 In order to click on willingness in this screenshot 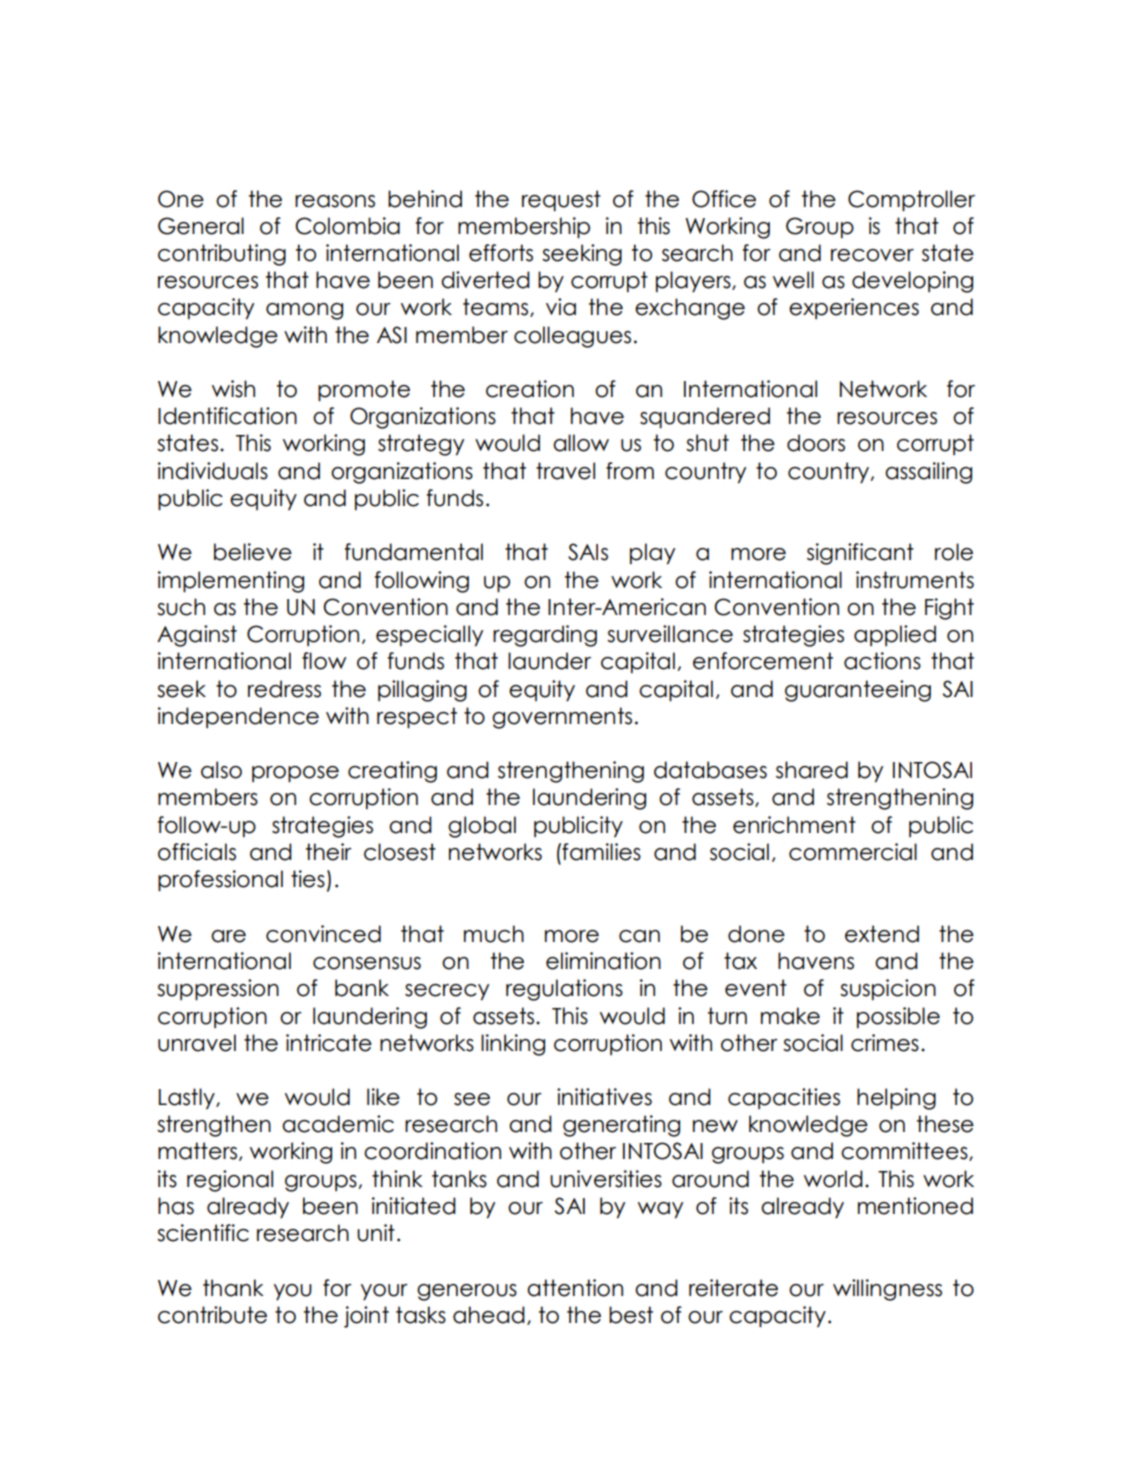, I will do `click(887, 1290)`.
